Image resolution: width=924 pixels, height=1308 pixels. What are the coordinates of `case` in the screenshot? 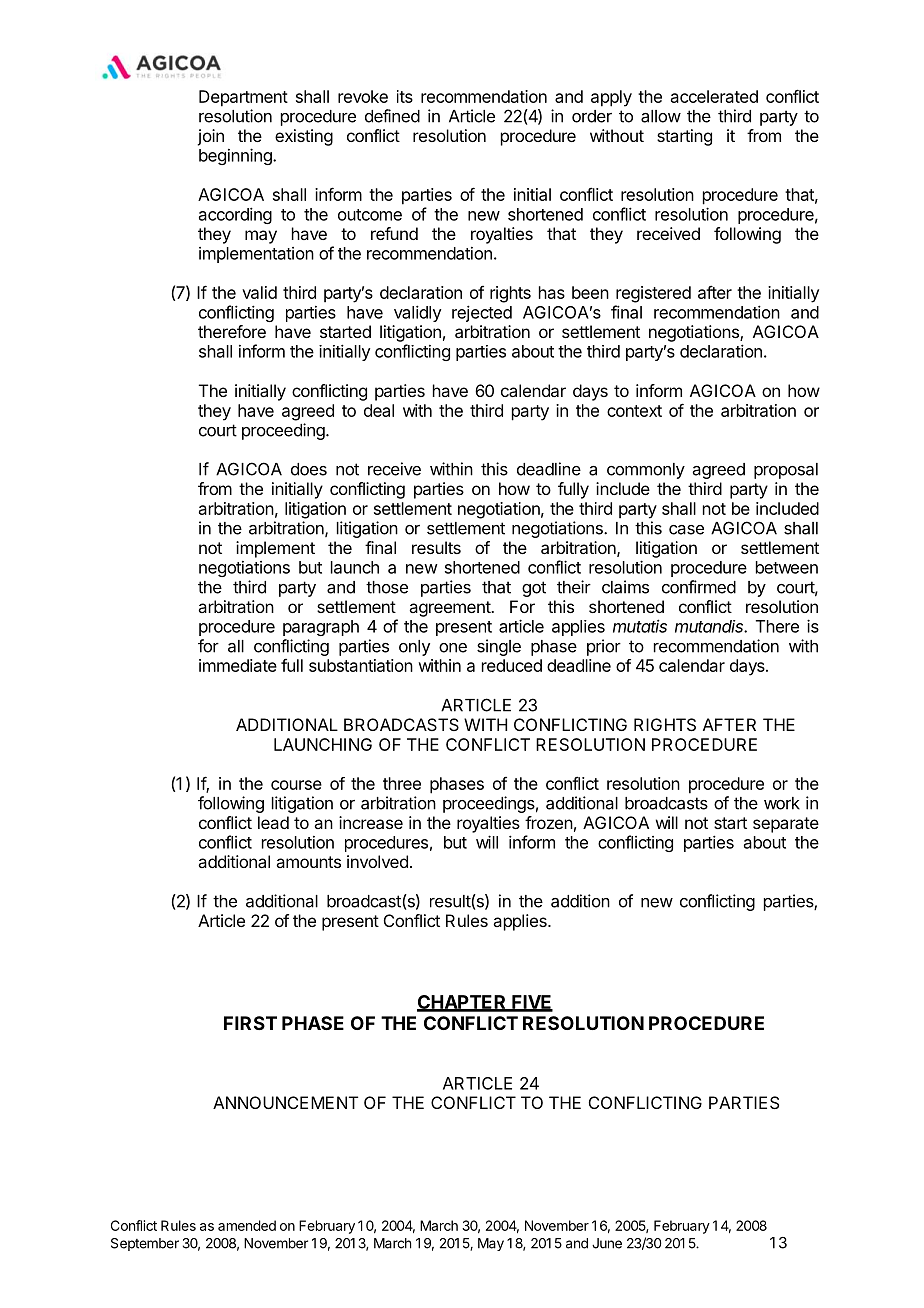 It's located at (686, 530).
